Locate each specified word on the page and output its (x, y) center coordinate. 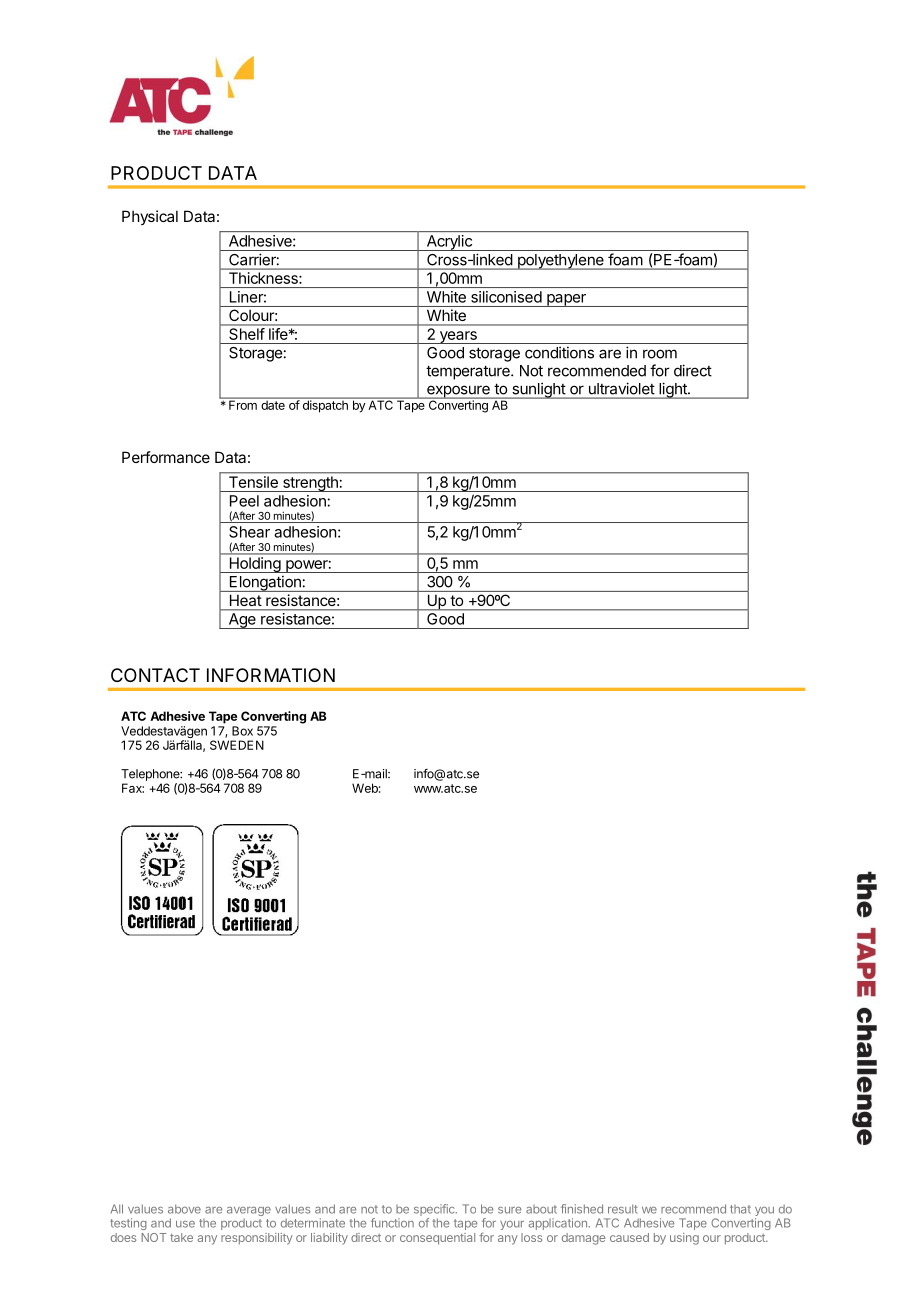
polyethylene (560, 262)
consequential (437, 1239)
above (184, 1209)
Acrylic (449, 243)
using (684, 1239)
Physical (150, 217)
